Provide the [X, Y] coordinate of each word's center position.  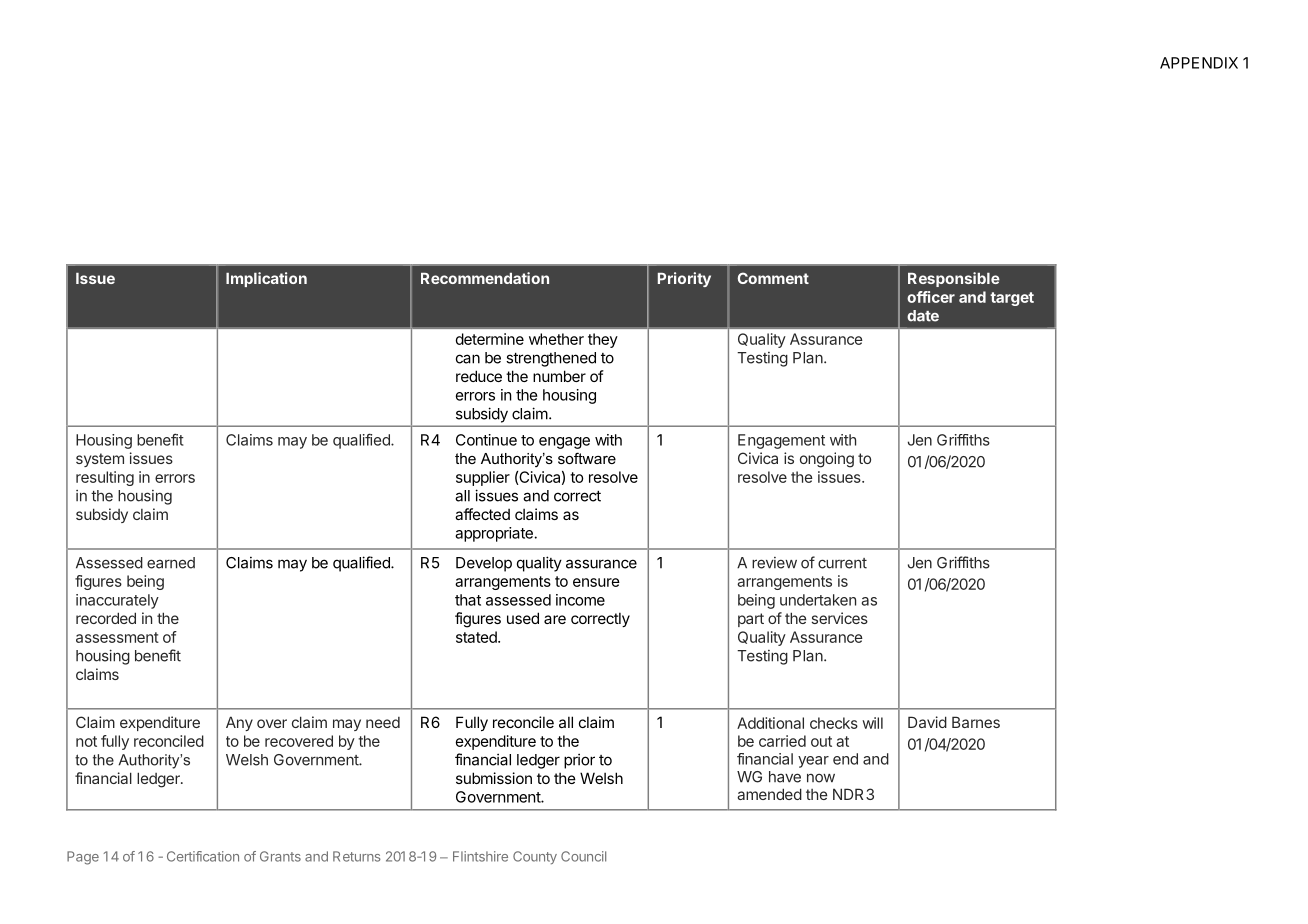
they [603, 340]
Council [583, 856]
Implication [266, 279]
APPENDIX [1199, 63]
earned [171, 563]
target [1012, 299]
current [842, 563]
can [468, 359]
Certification [203, 856]
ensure [596, 582]
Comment [773, 278]
